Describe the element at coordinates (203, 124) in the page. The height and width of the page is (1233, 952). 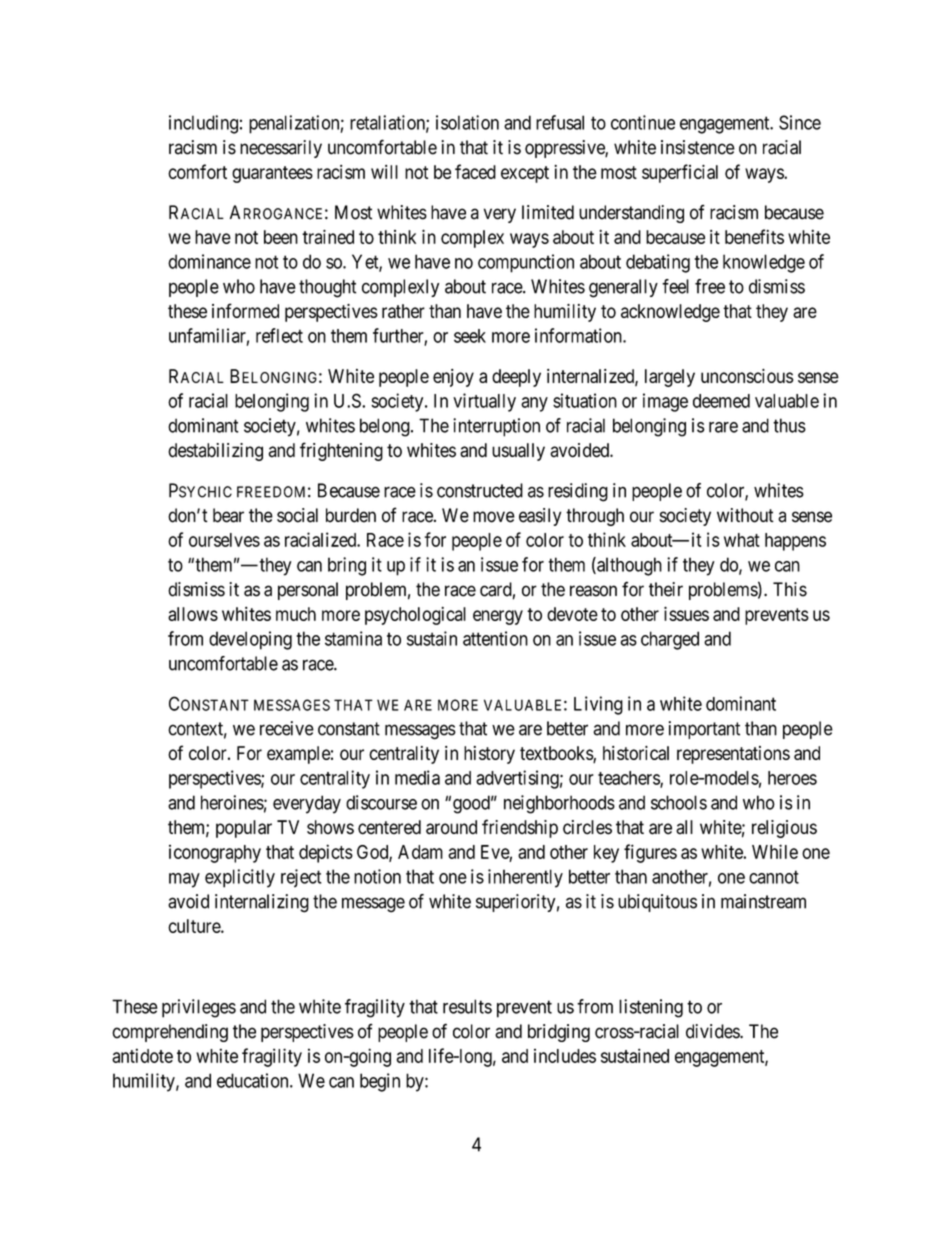
I see `including` at that location.
